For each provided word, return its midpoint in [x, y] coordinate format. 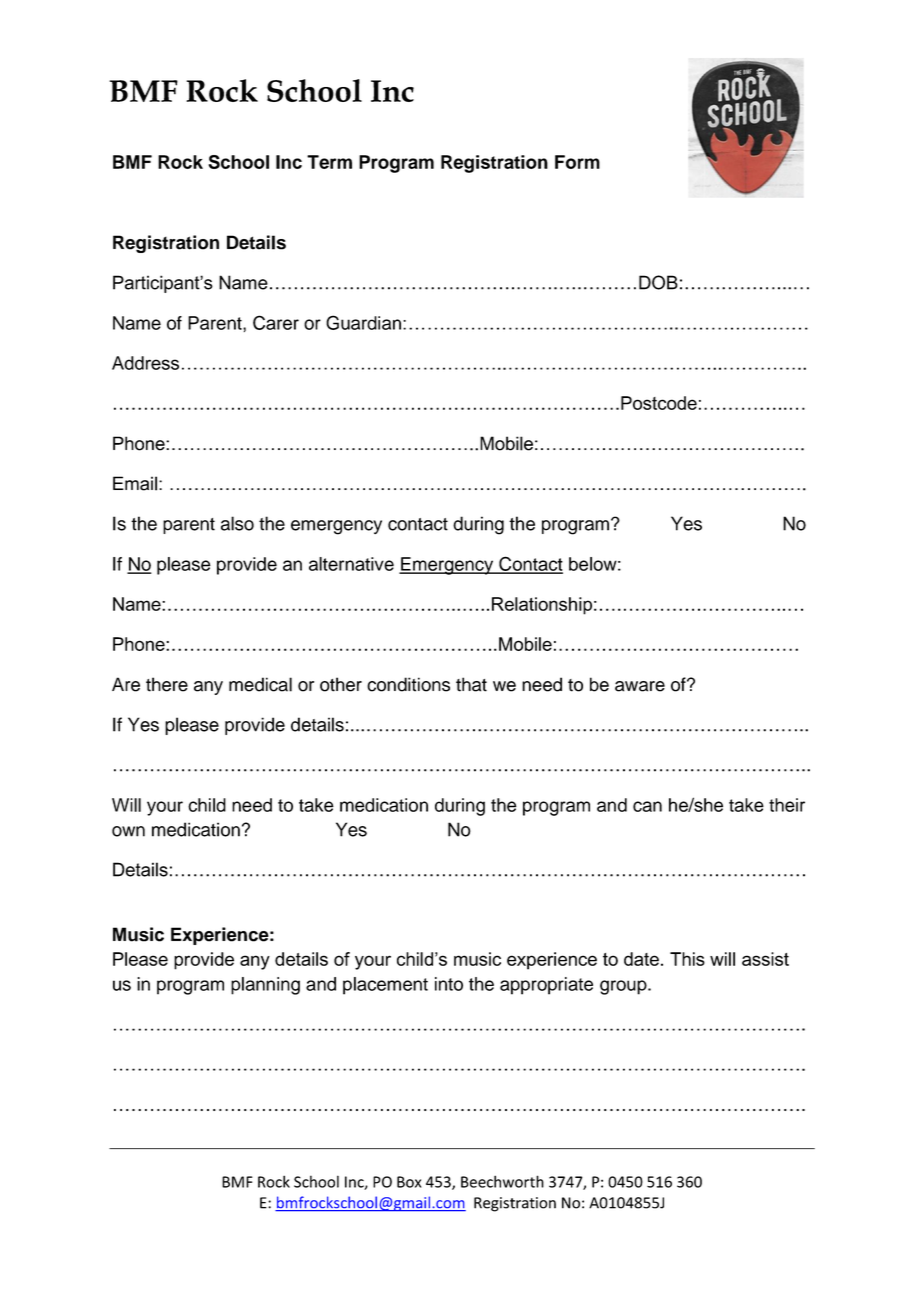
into [449, 984]
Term [329, 162]
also [237, 523]
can [647, 806]
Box [409, 1182]
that [471, 684]
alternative [351, 564]
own [128, 831]
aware [640, 686]
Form [577, 162]
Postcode [659, 403]
